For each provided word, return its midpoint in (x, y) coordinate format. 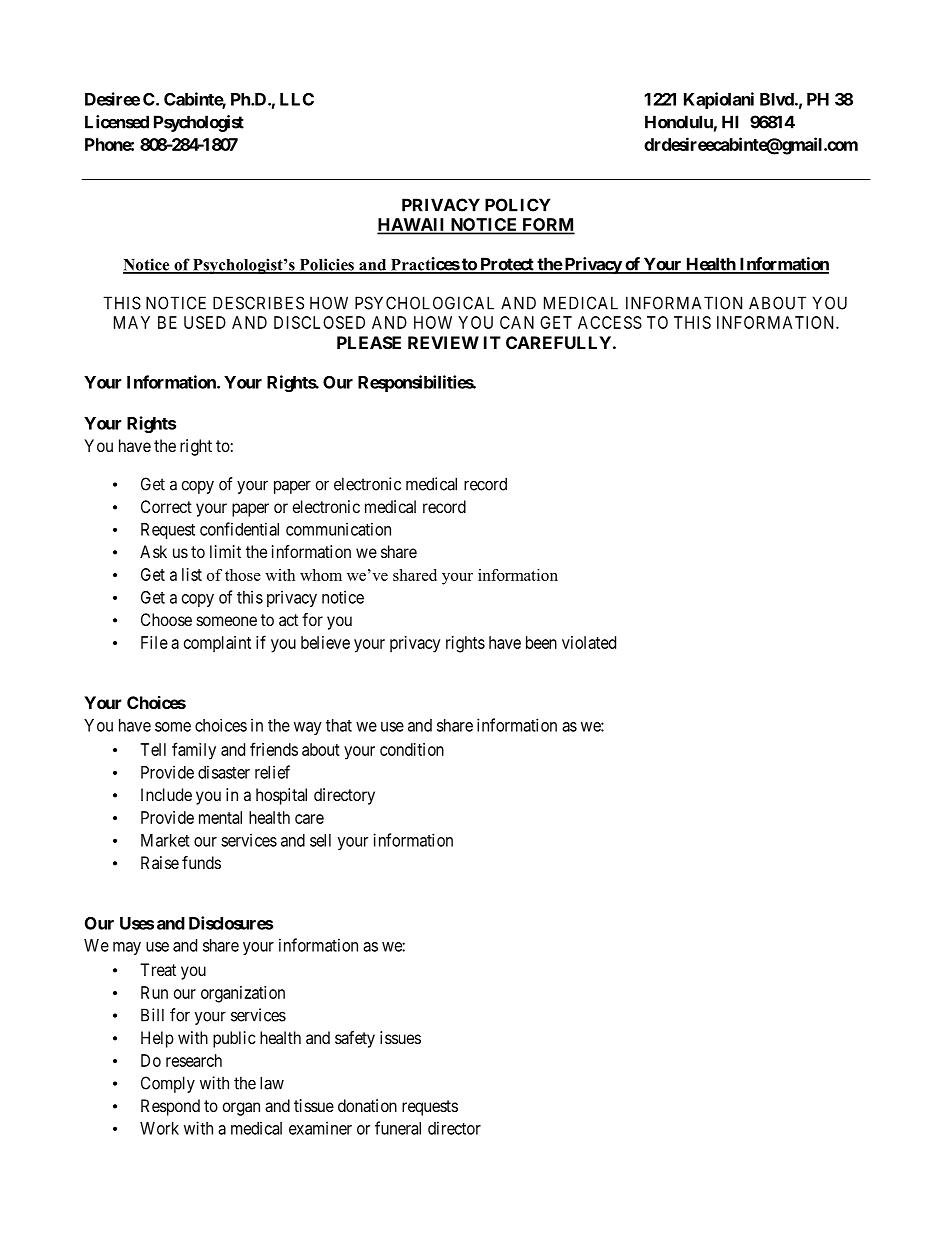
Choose (166, 619)
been (541, 642)
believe (325, 642)
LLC (297, 99)
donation (367, 1105)
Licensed (117, 122)
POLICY (518, 205)
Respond (170, 1107)
